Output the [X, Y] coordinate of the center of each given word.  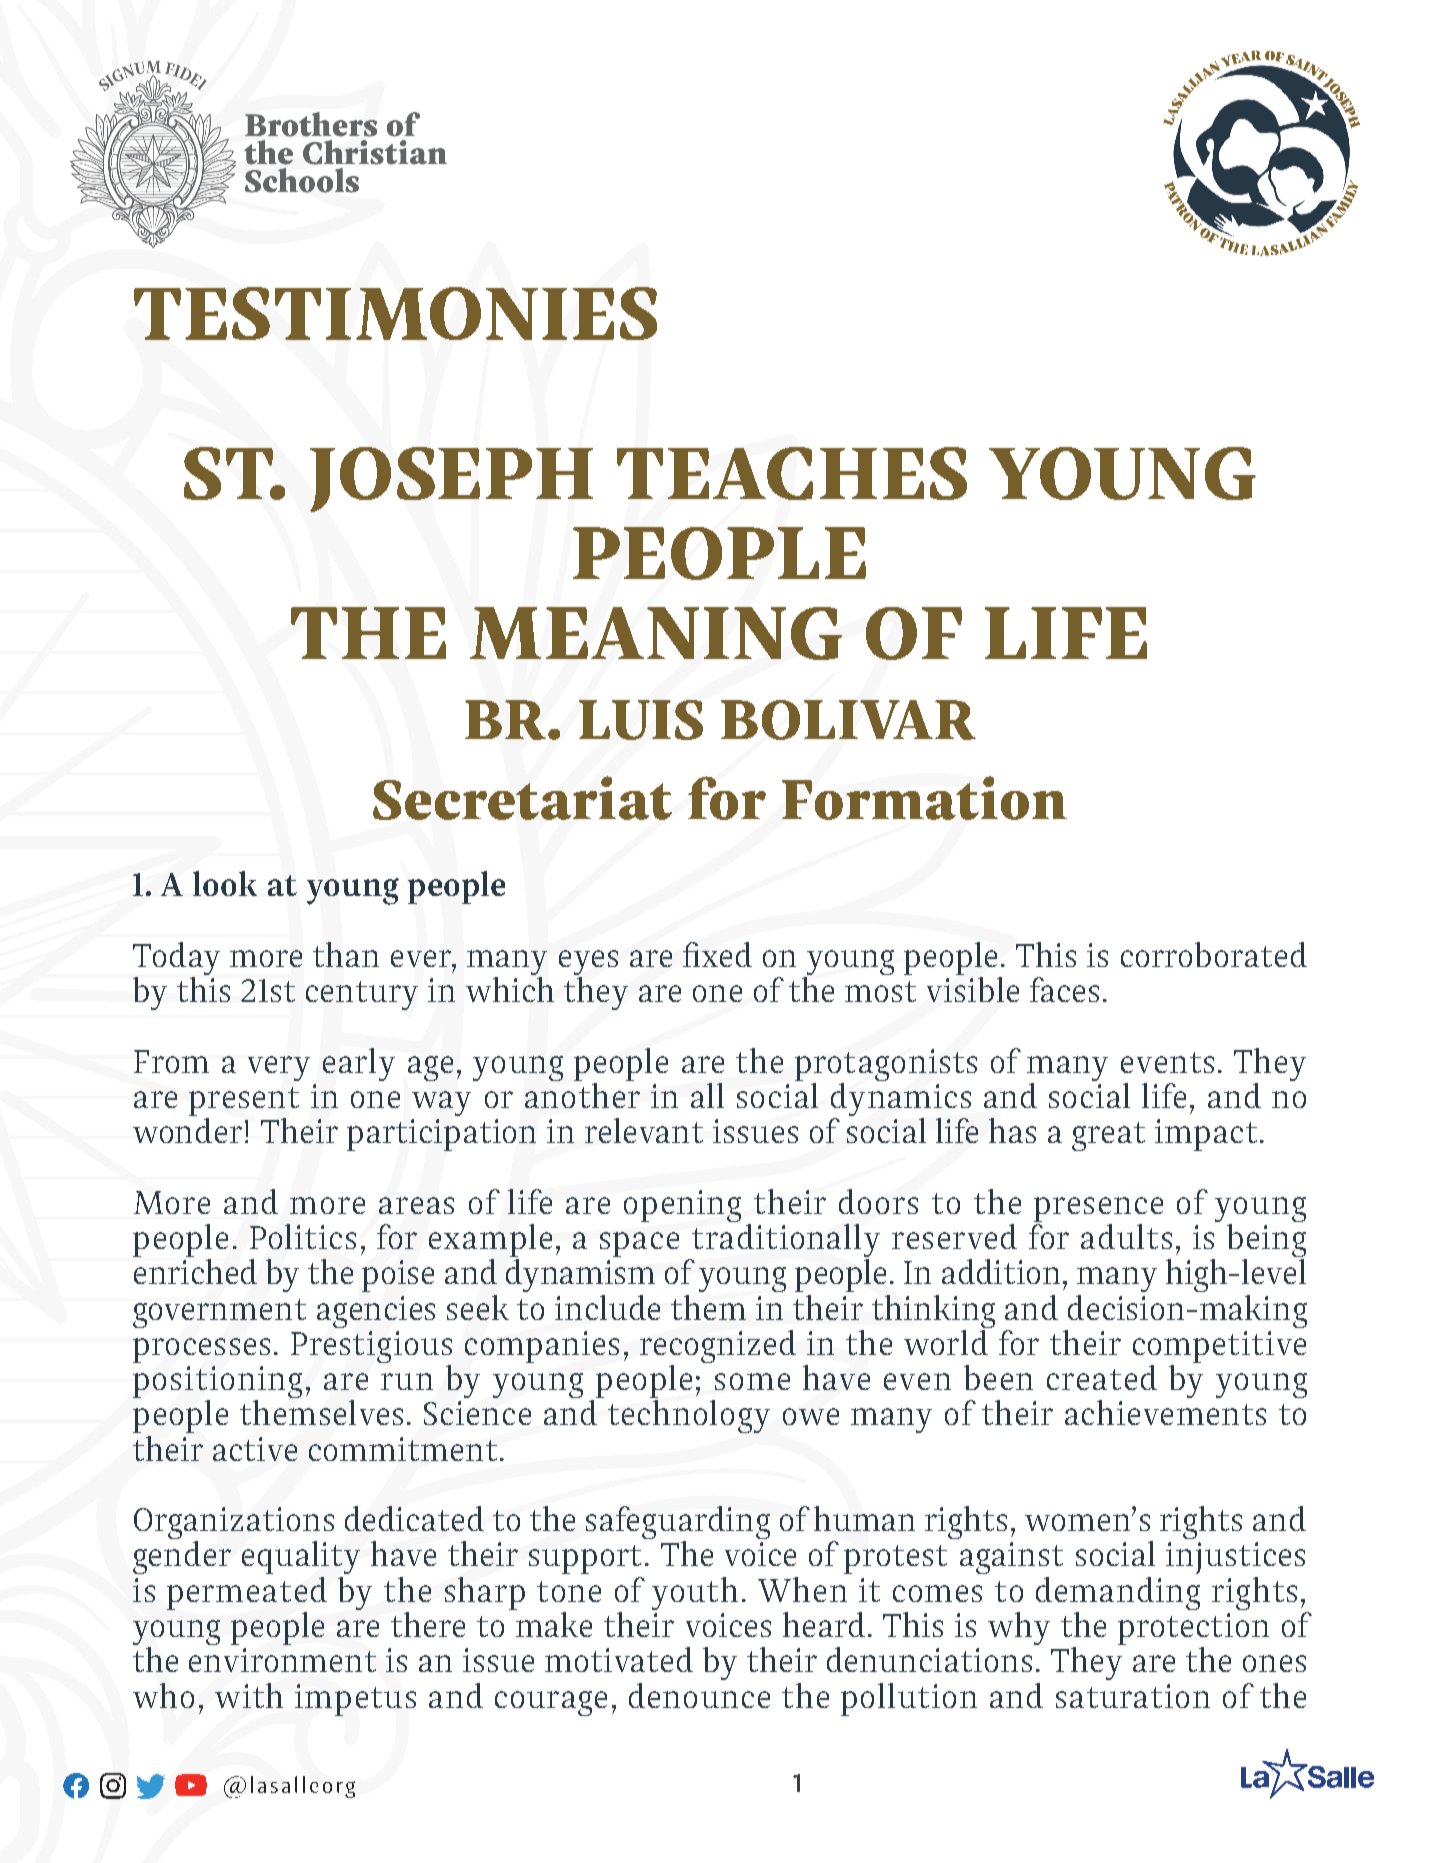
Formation [924, 798]
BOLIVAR [848, 720]
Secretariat [522, 798]
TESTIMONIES [395, 313]
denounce [699, 1695]
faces [1064, 989]
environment [282, 1660]
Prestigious [371, 1348]
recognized [718, 1348]
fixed [717, 954]
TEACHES [792, 473]
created [1102, 1377]
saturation [1133, 1696]
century [362, 995]
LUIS [641, 720]
